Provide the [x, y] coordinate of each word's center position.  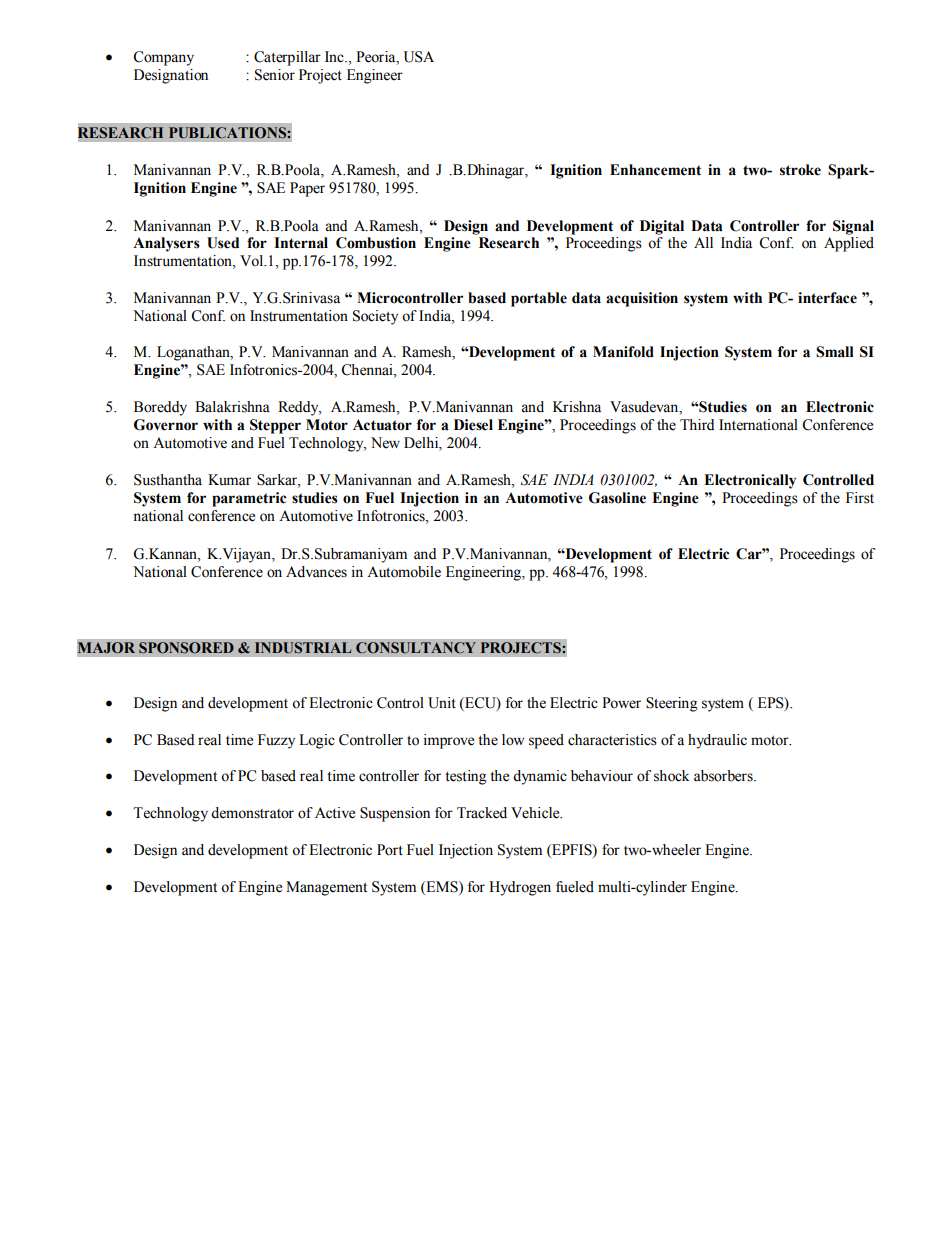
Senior [275, 75]
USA [419, 57]
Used [223, 243]
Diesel [473, 425]
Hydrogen [520, 888]
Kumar [229, 479]
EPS [772, 703]
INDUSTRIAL [303, 648]
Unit [442, 703]
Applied [849, 244]
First [860, 498]
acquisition [642, 299]
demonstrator [252, 813]
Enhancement [655, 170]
